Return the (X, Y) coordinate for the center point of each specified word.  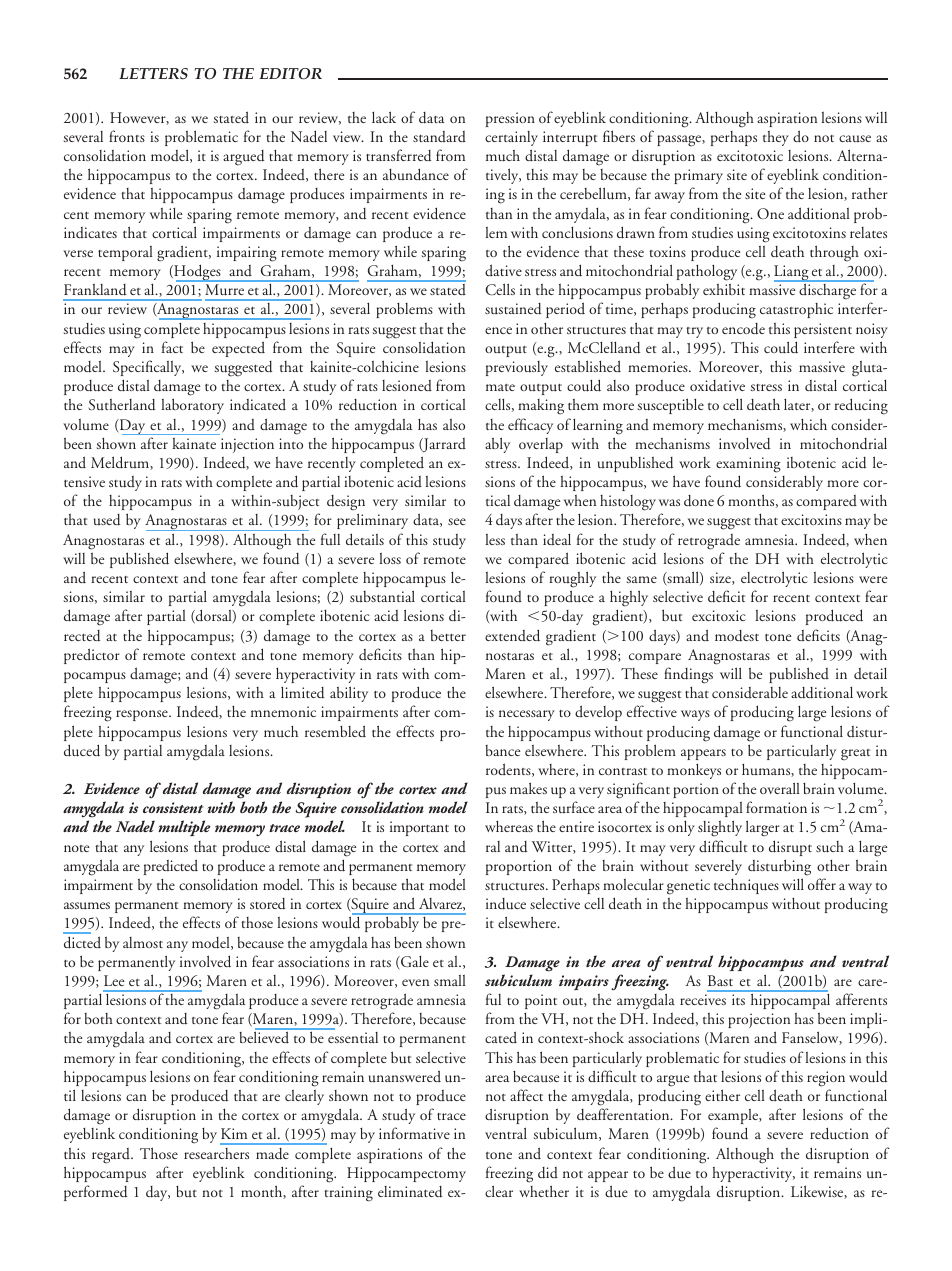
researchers (216, 1153)
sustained (513, 309)
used (107, 520)
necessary (527, 715)
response (143, 715)
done (699, 501)
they (776, 138)
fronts (127, 136)
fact (172, 347)
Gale (414, 963)
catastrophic (796, 310)
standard (439, 136)
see (457, 521)
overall (780, 788)
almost (143, 942)
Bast (720, 980)
